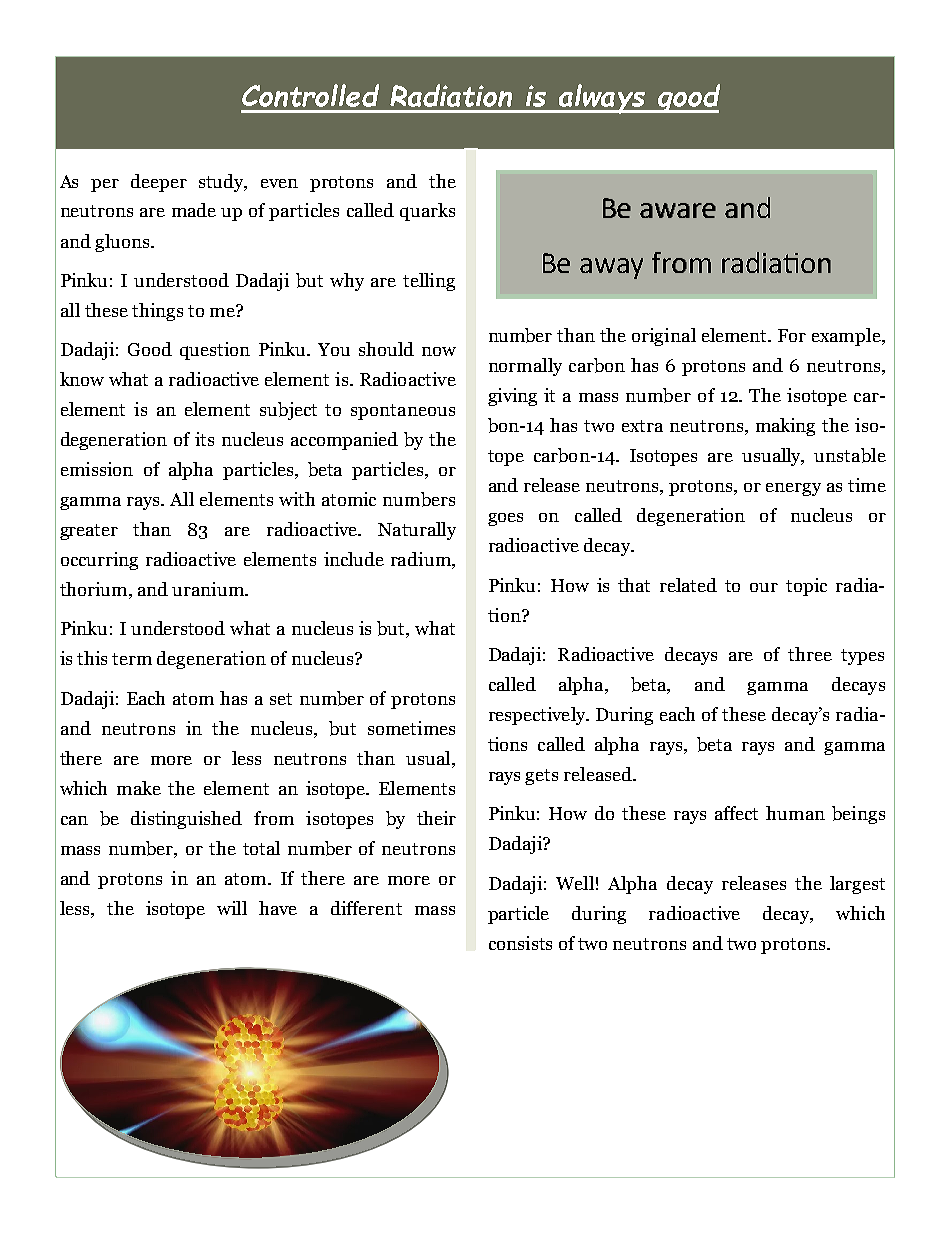 Image resolution: width=952 pixels, height=1233 pixels. Describe the element at coordinates (82, 379) in the screenshot. I see `know` at that location.
